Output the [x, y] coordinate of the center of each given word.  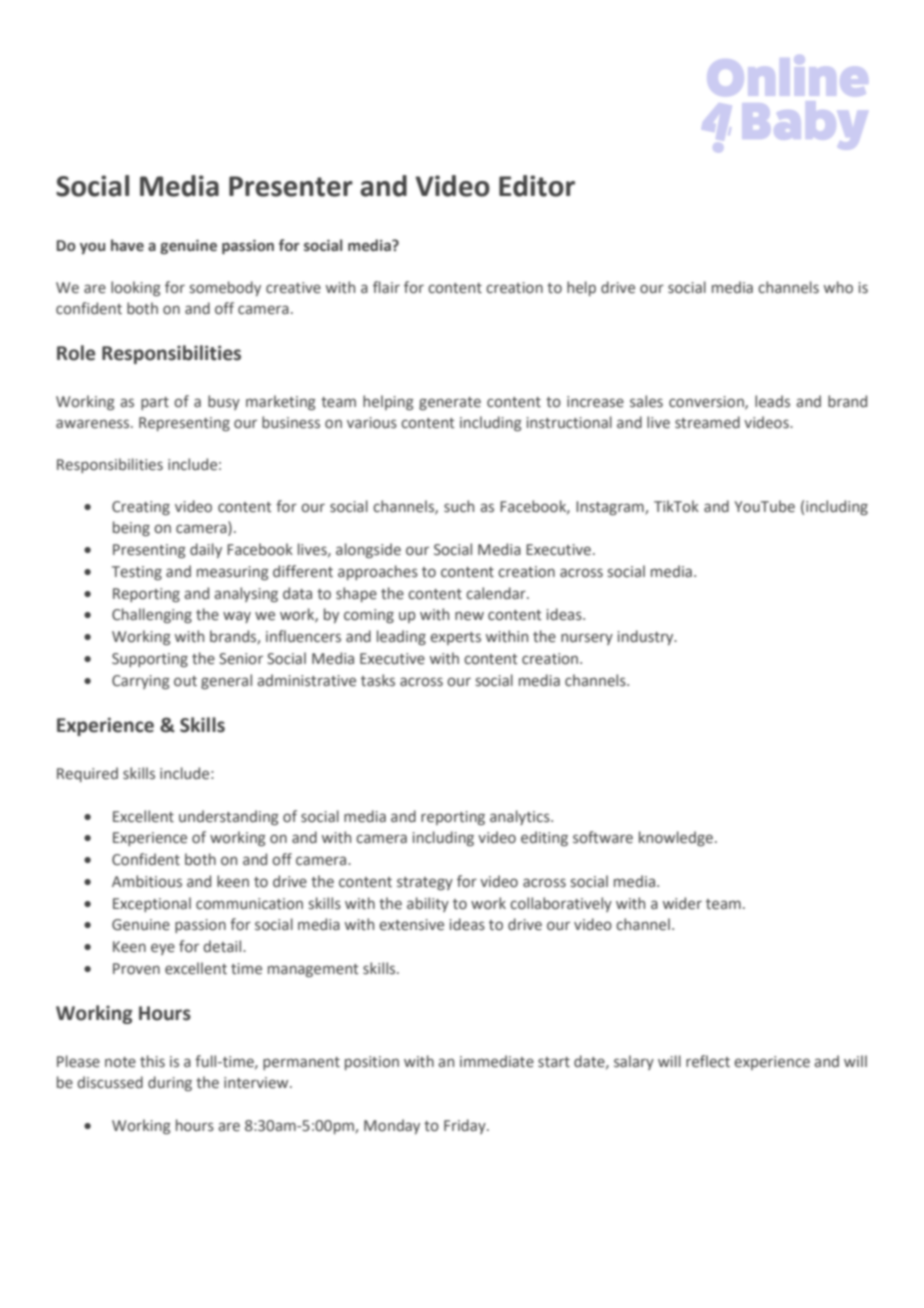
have [127, 245]
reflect [708, 1061]
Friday [466, 1126]
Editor [537, 186]
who [838, 287]
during [170, 1083]
